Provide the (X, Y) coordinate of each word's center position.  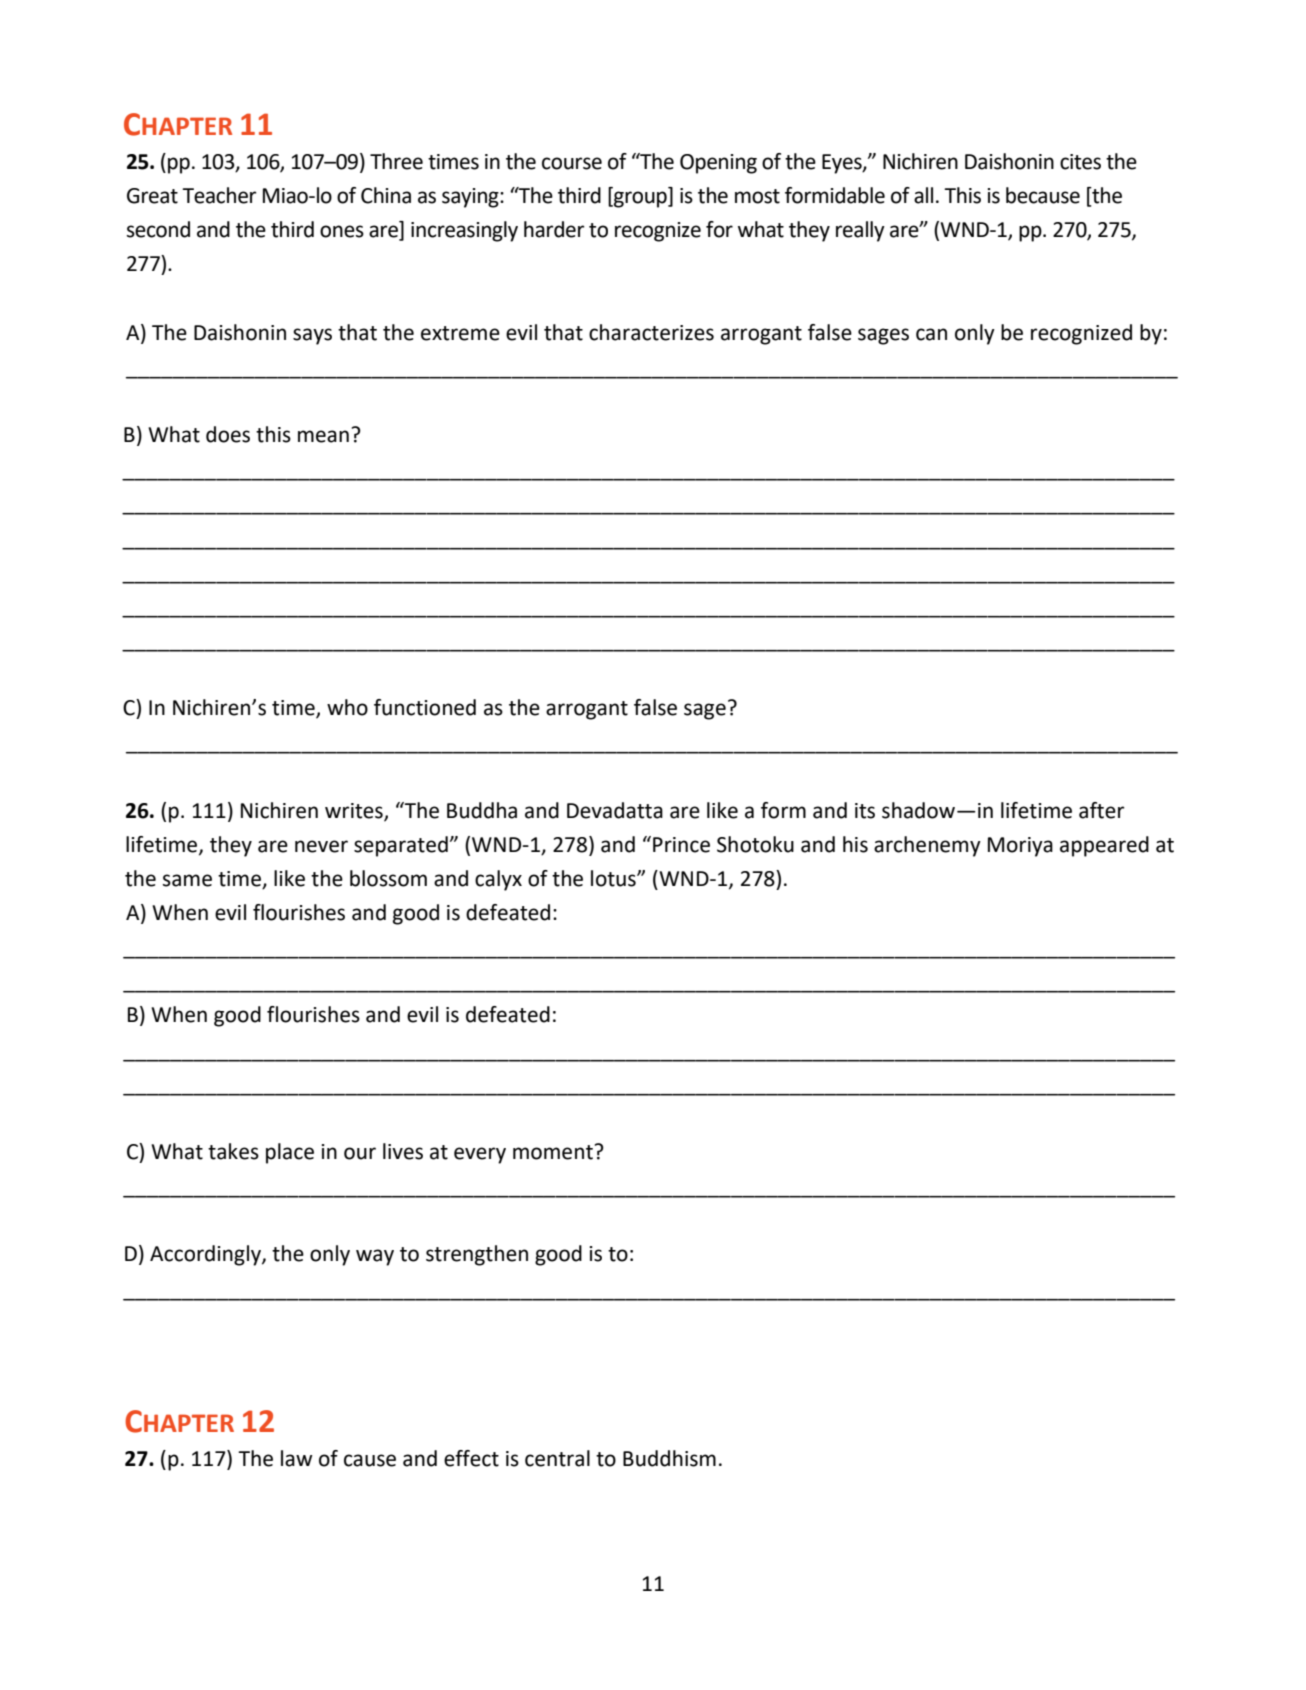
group (640, 199)
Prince (681, 845)
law (297, 1458)
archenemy (927, 846)
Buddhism (669, 1458)
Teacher (219, 195)
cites (1080, 162)
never (321, 846)
